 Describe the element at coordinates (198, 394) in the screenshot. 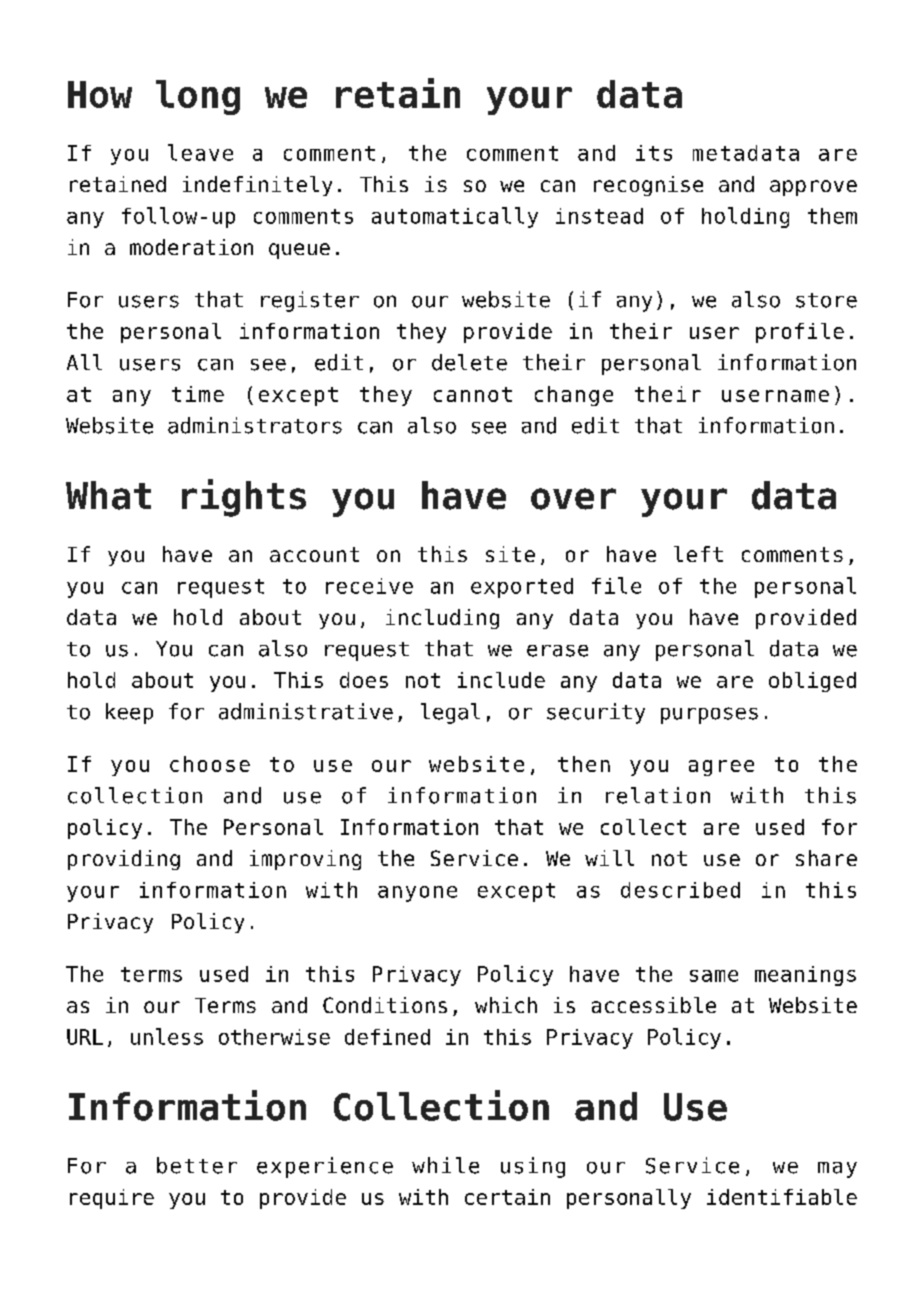

I see `time` at that location.
